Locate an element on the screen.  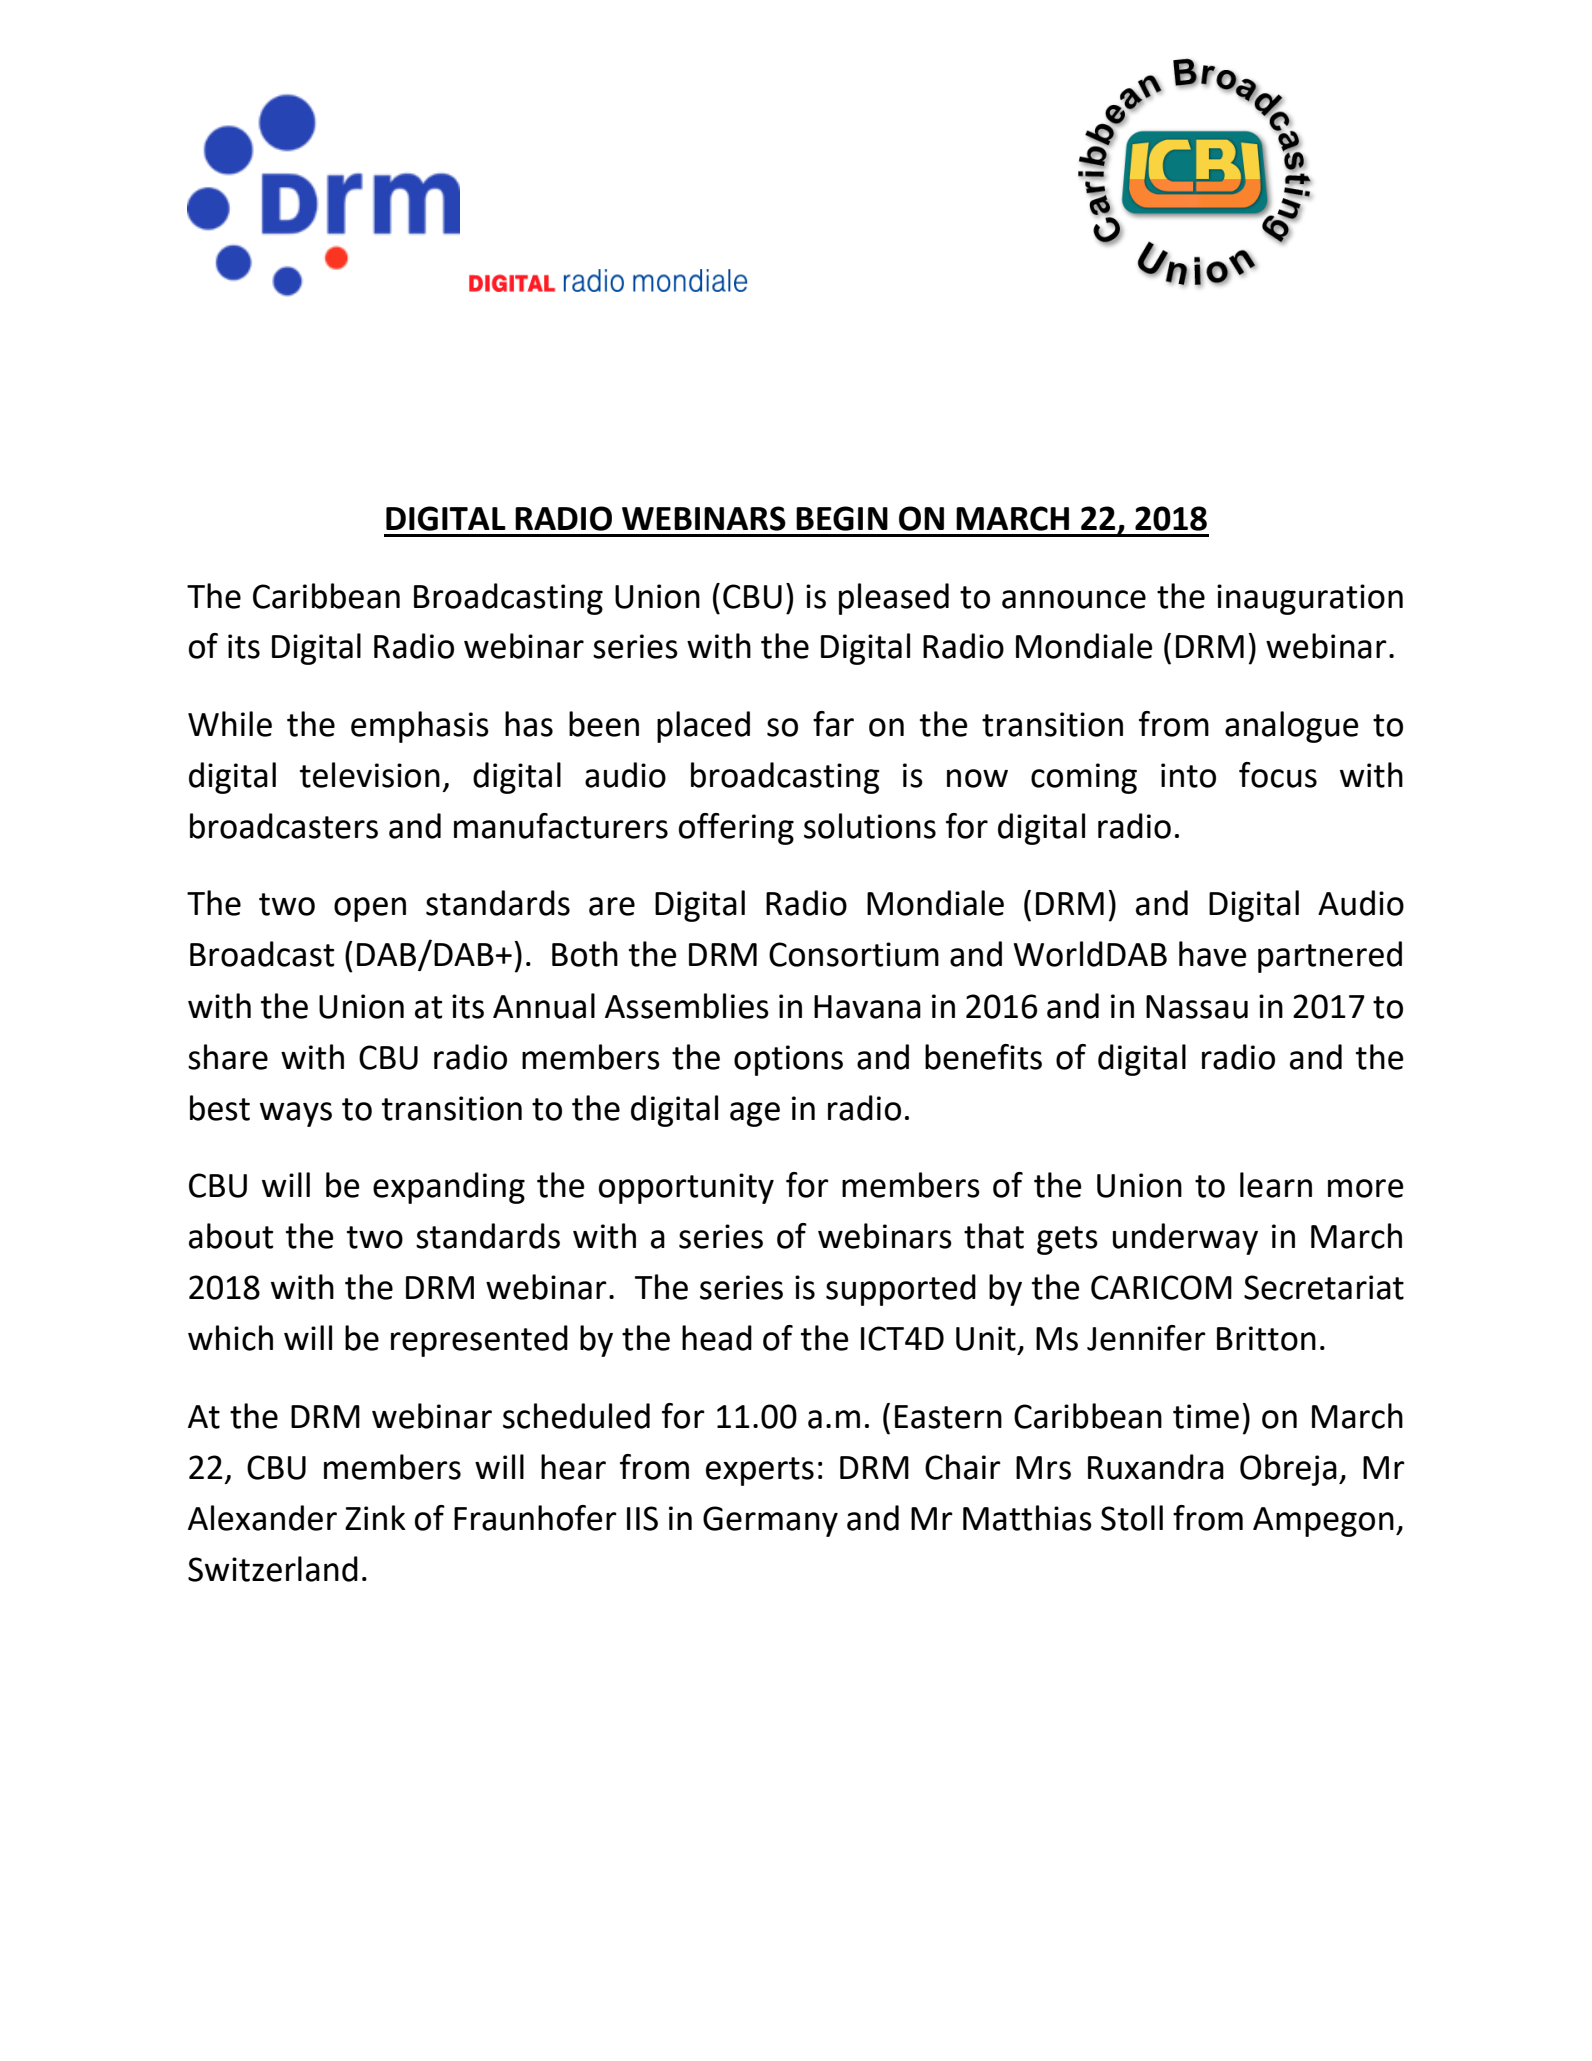
inauguration is located at coordinates (1310, 599).
